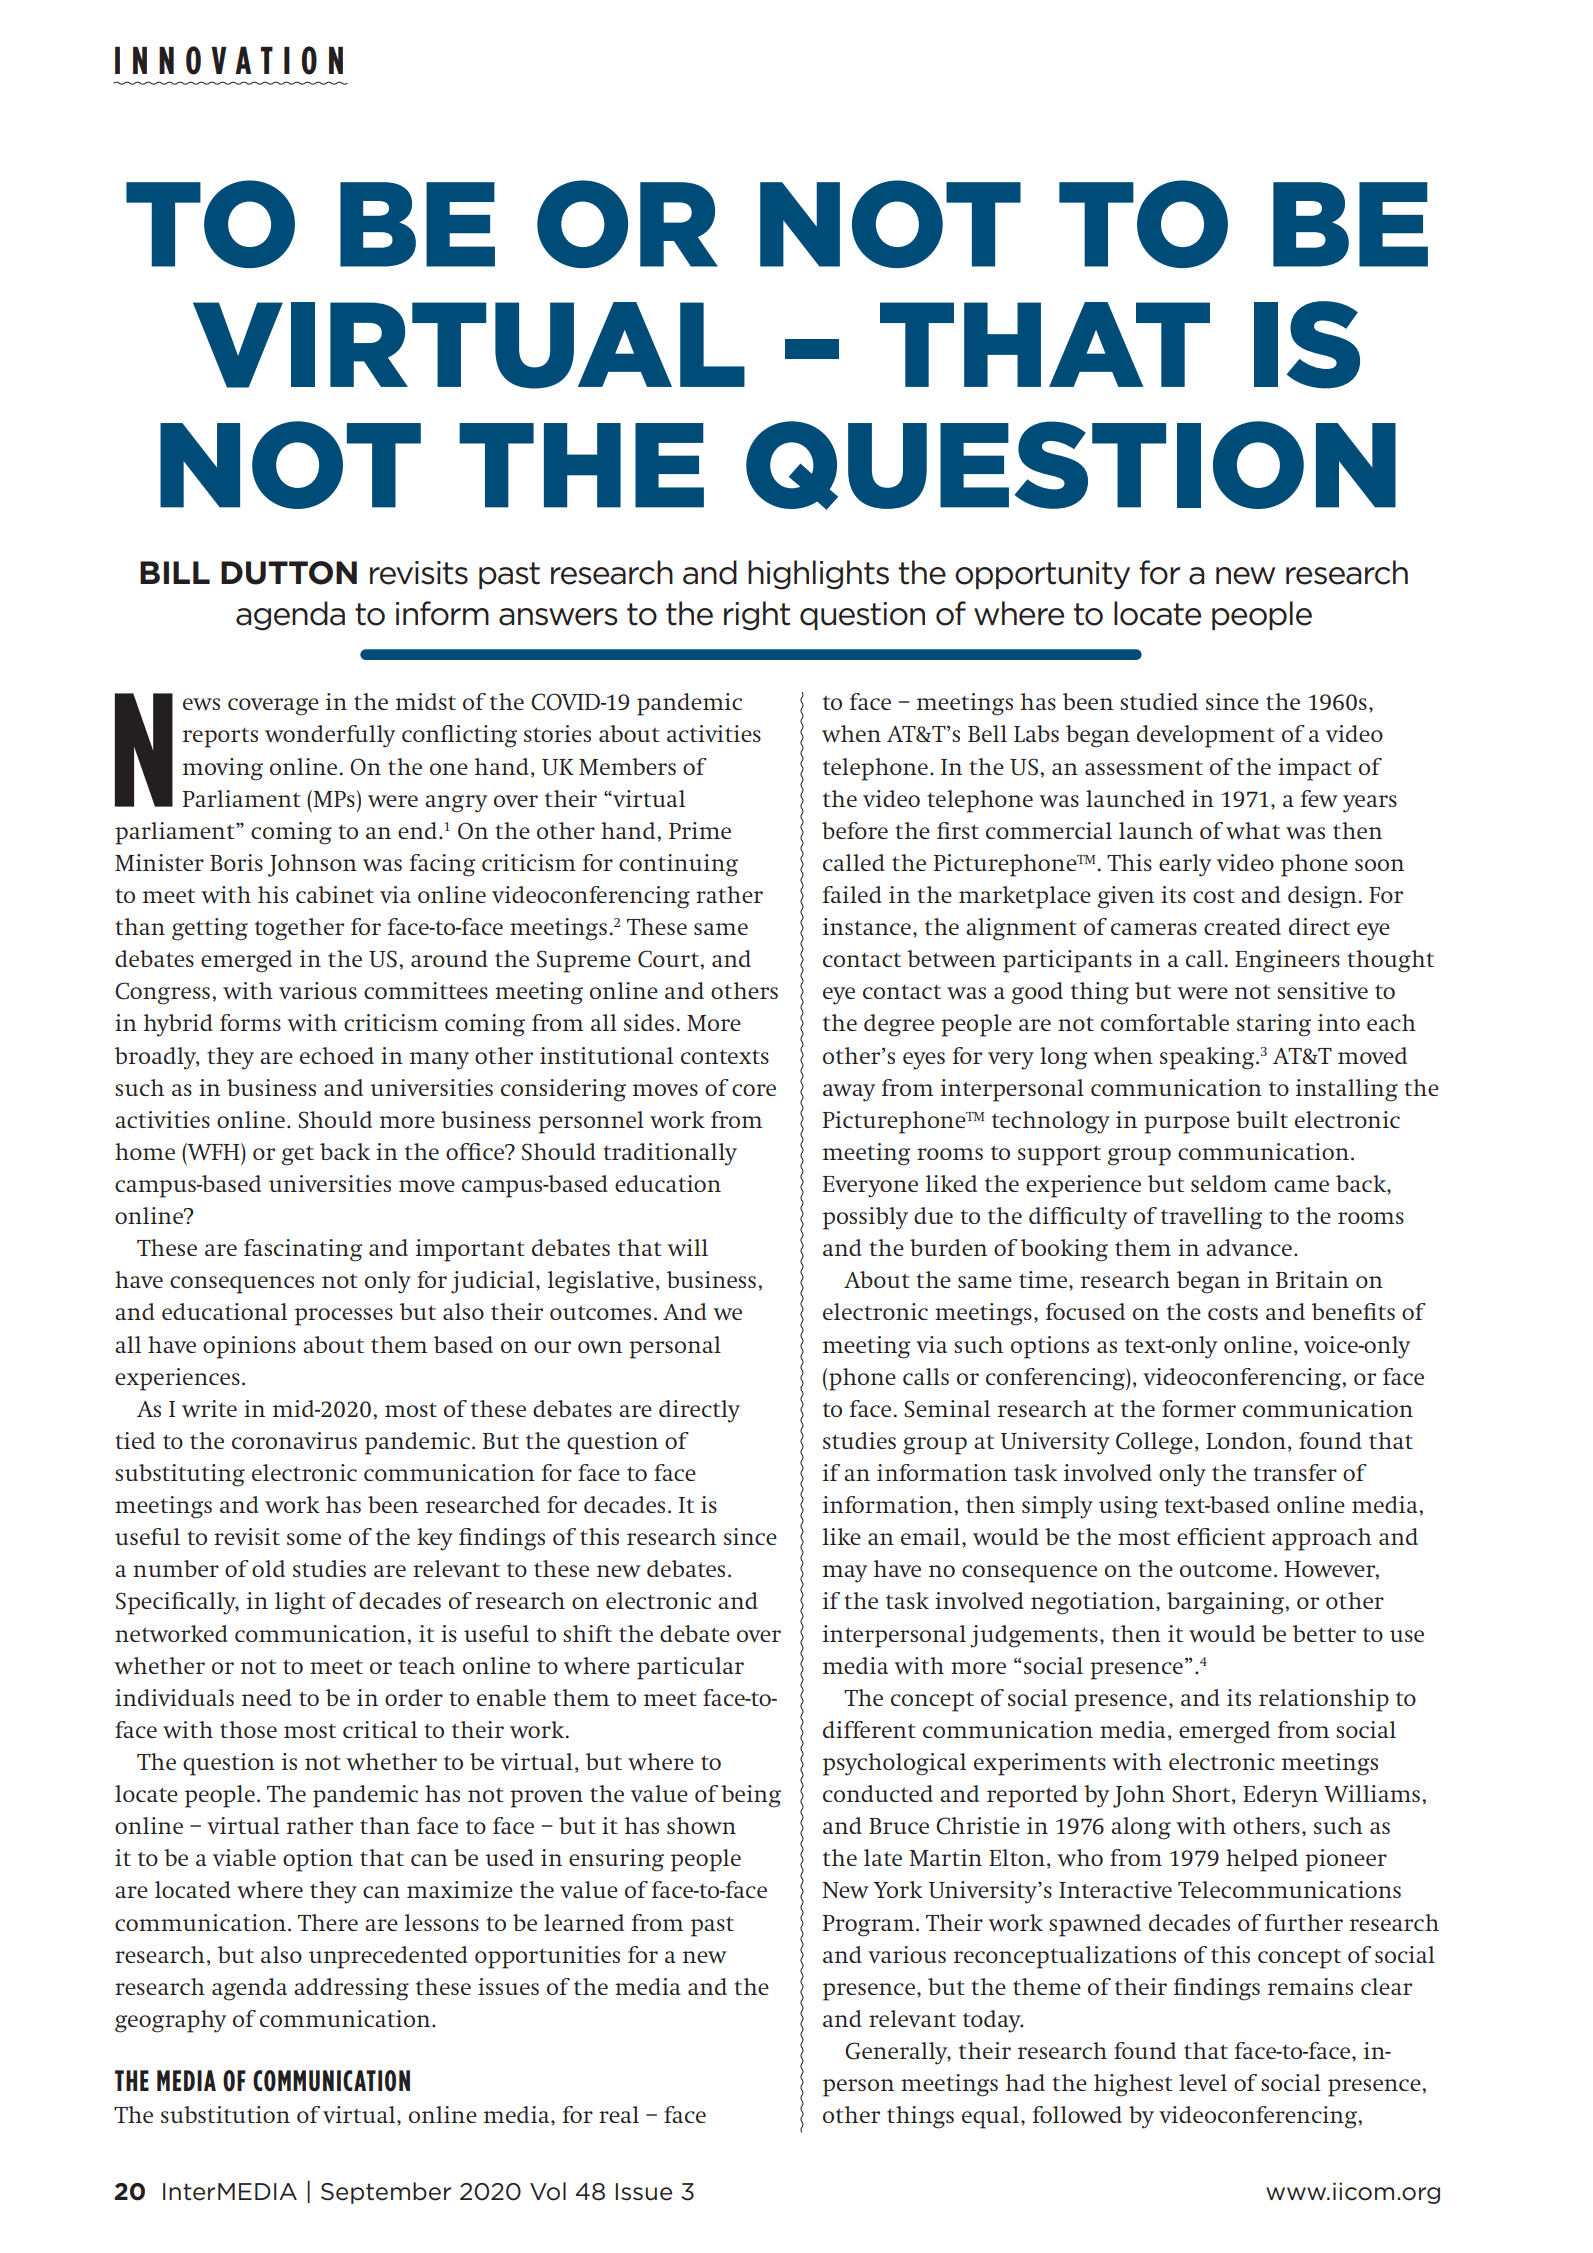  Describe the element at coordinates (1324, 1700) in the screenshot. I see `relationship` at that location.
